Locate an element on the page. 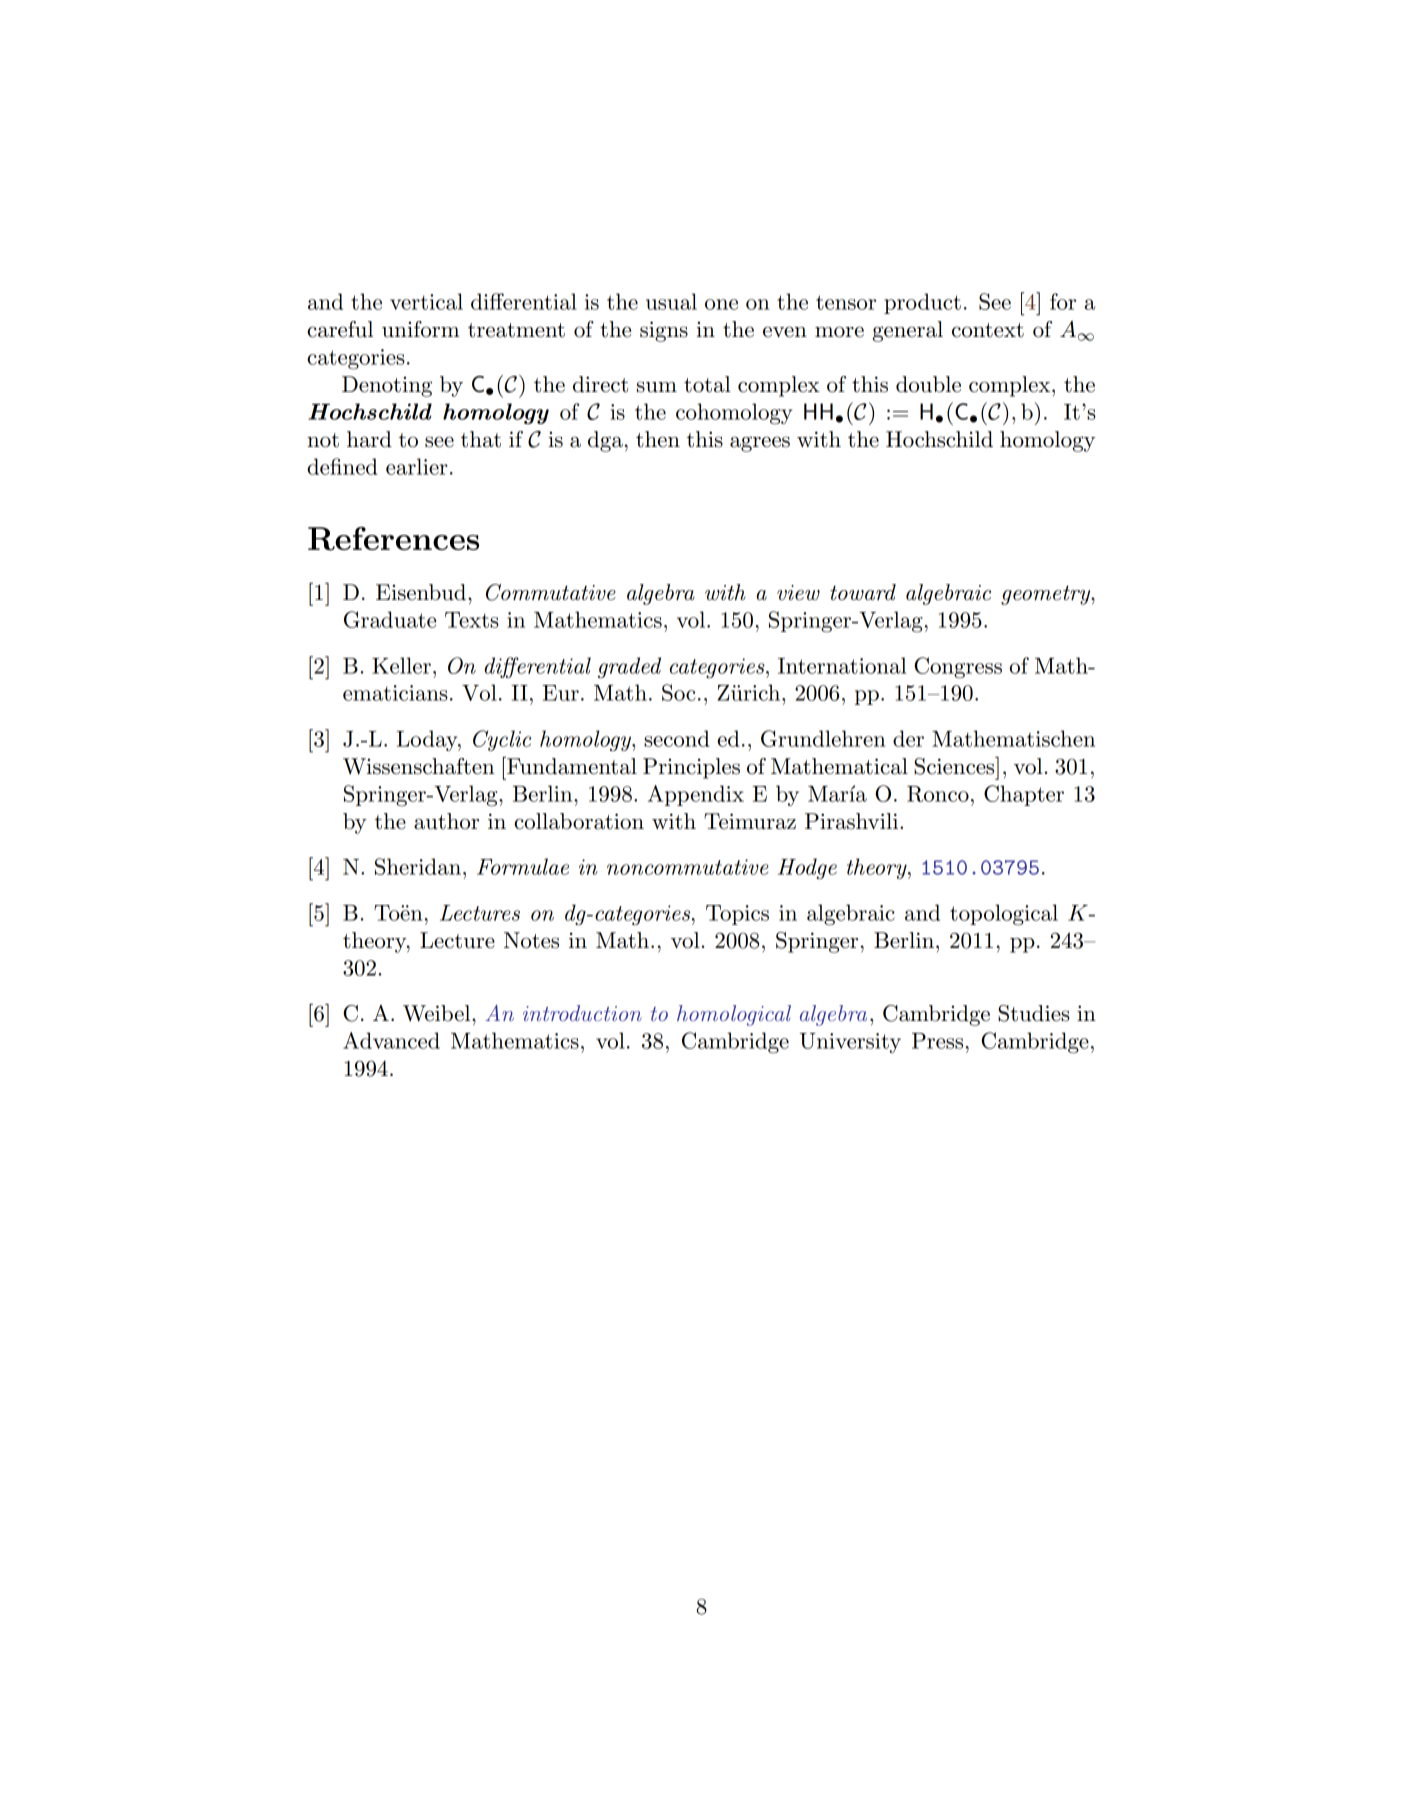 Image resolution: width=1405 pixels, height=1819 pixels. Advanced is located at coordinates (391, 1040).
